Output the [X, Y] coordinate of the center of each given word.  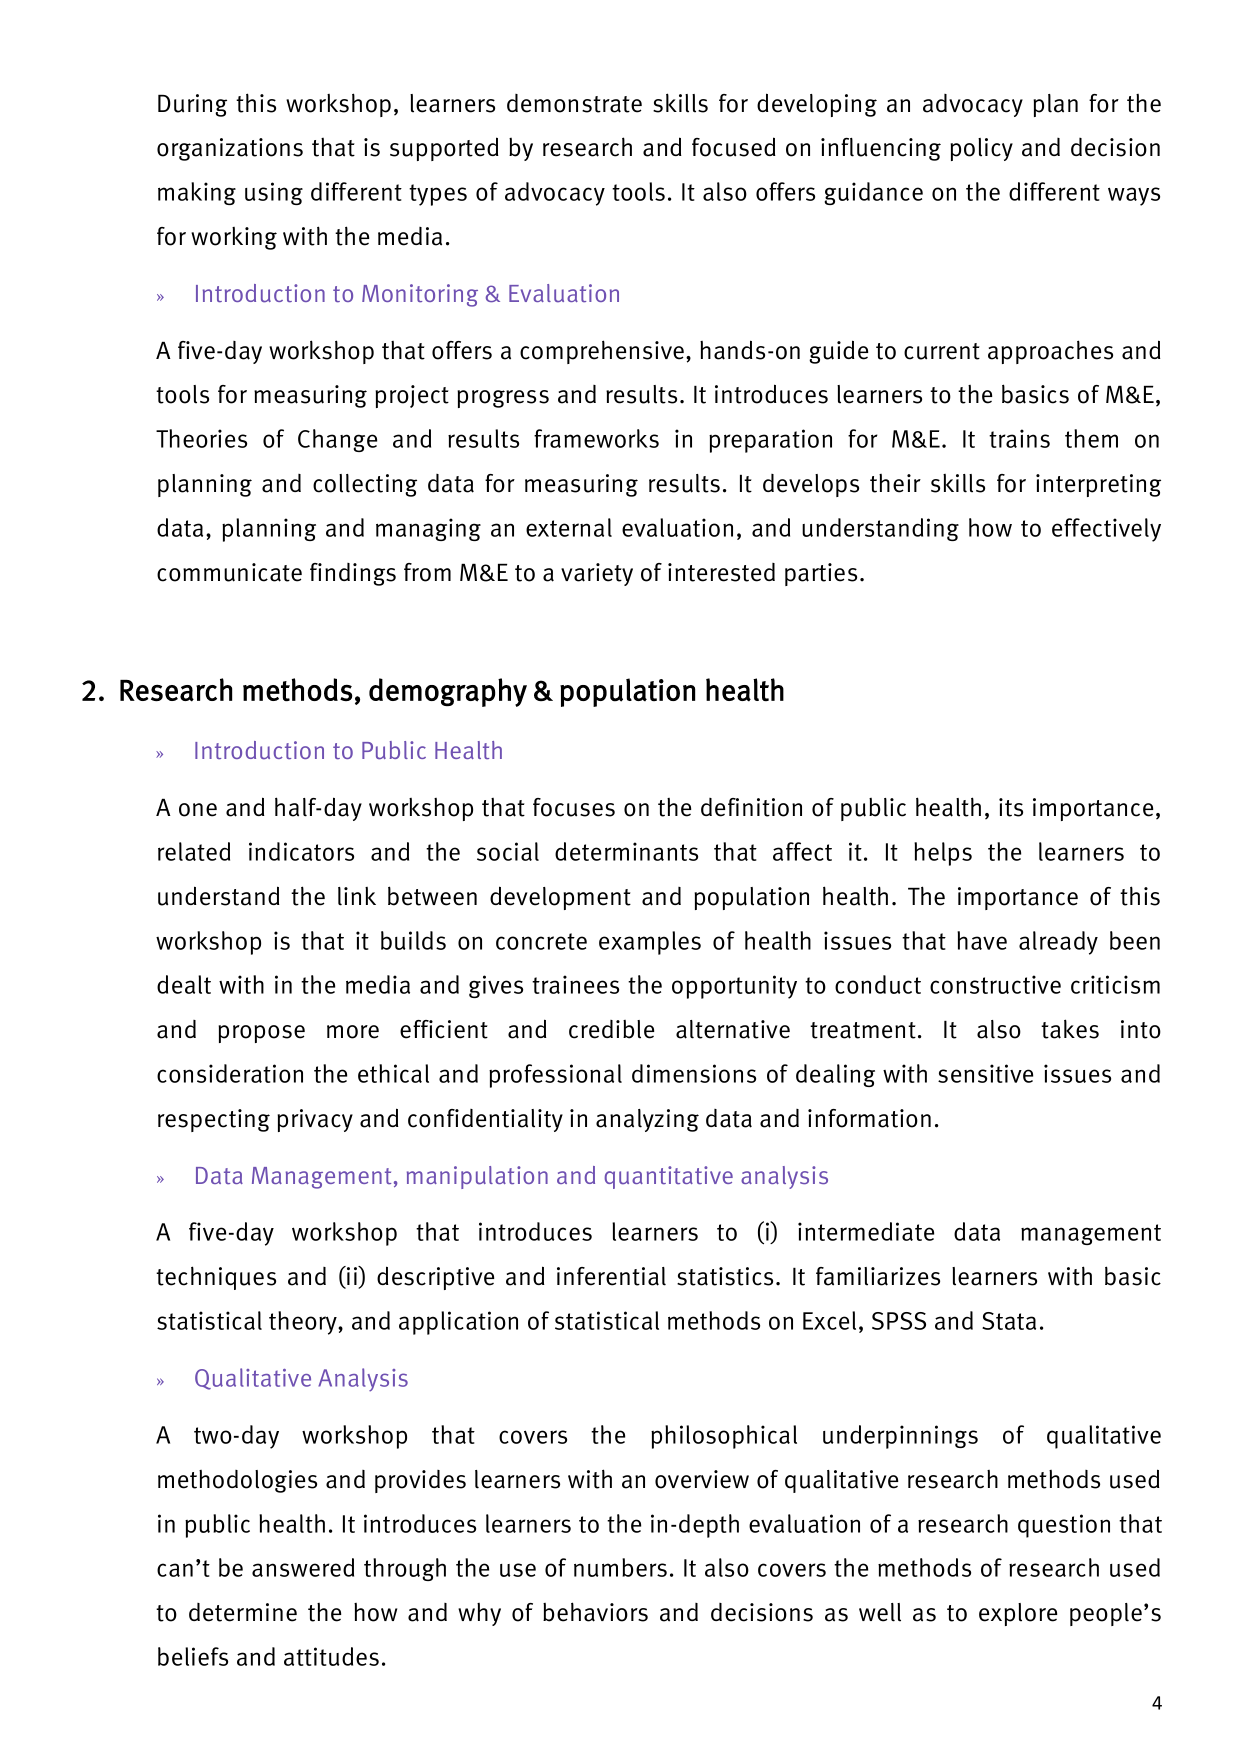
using [274, 193]
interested [721, 572]
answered [303, 1567]
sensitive [985, 1073]
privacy [315, 1120]
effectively [1106, 530]
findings [353, 574]
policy [981, 149]
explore [1018, 1614]
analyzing [647, 1120]
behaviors [595, 1612]
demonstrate [574, 103]
